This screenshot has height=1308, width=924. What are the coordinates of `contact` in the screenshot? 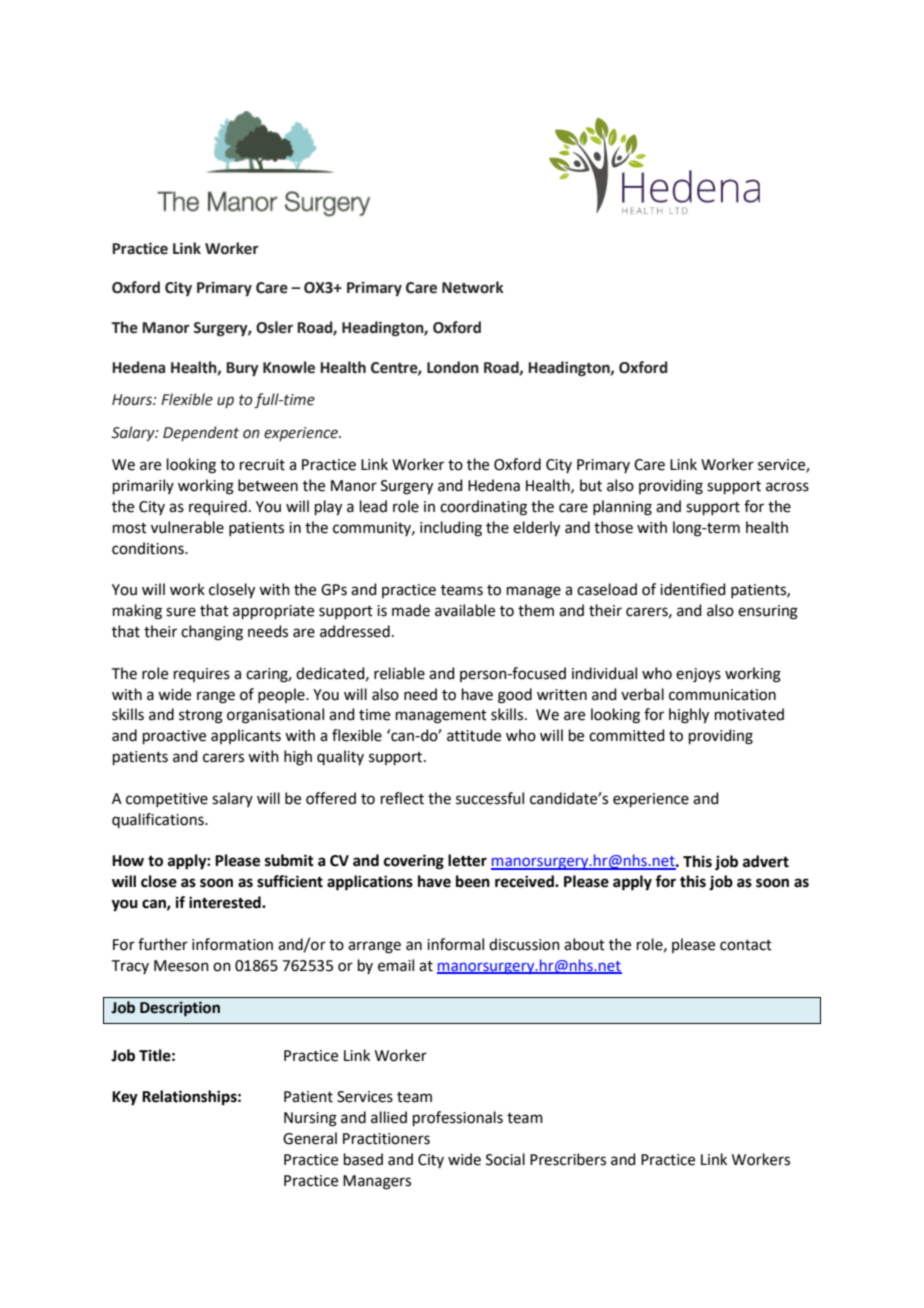 It's located at (746, 945).
